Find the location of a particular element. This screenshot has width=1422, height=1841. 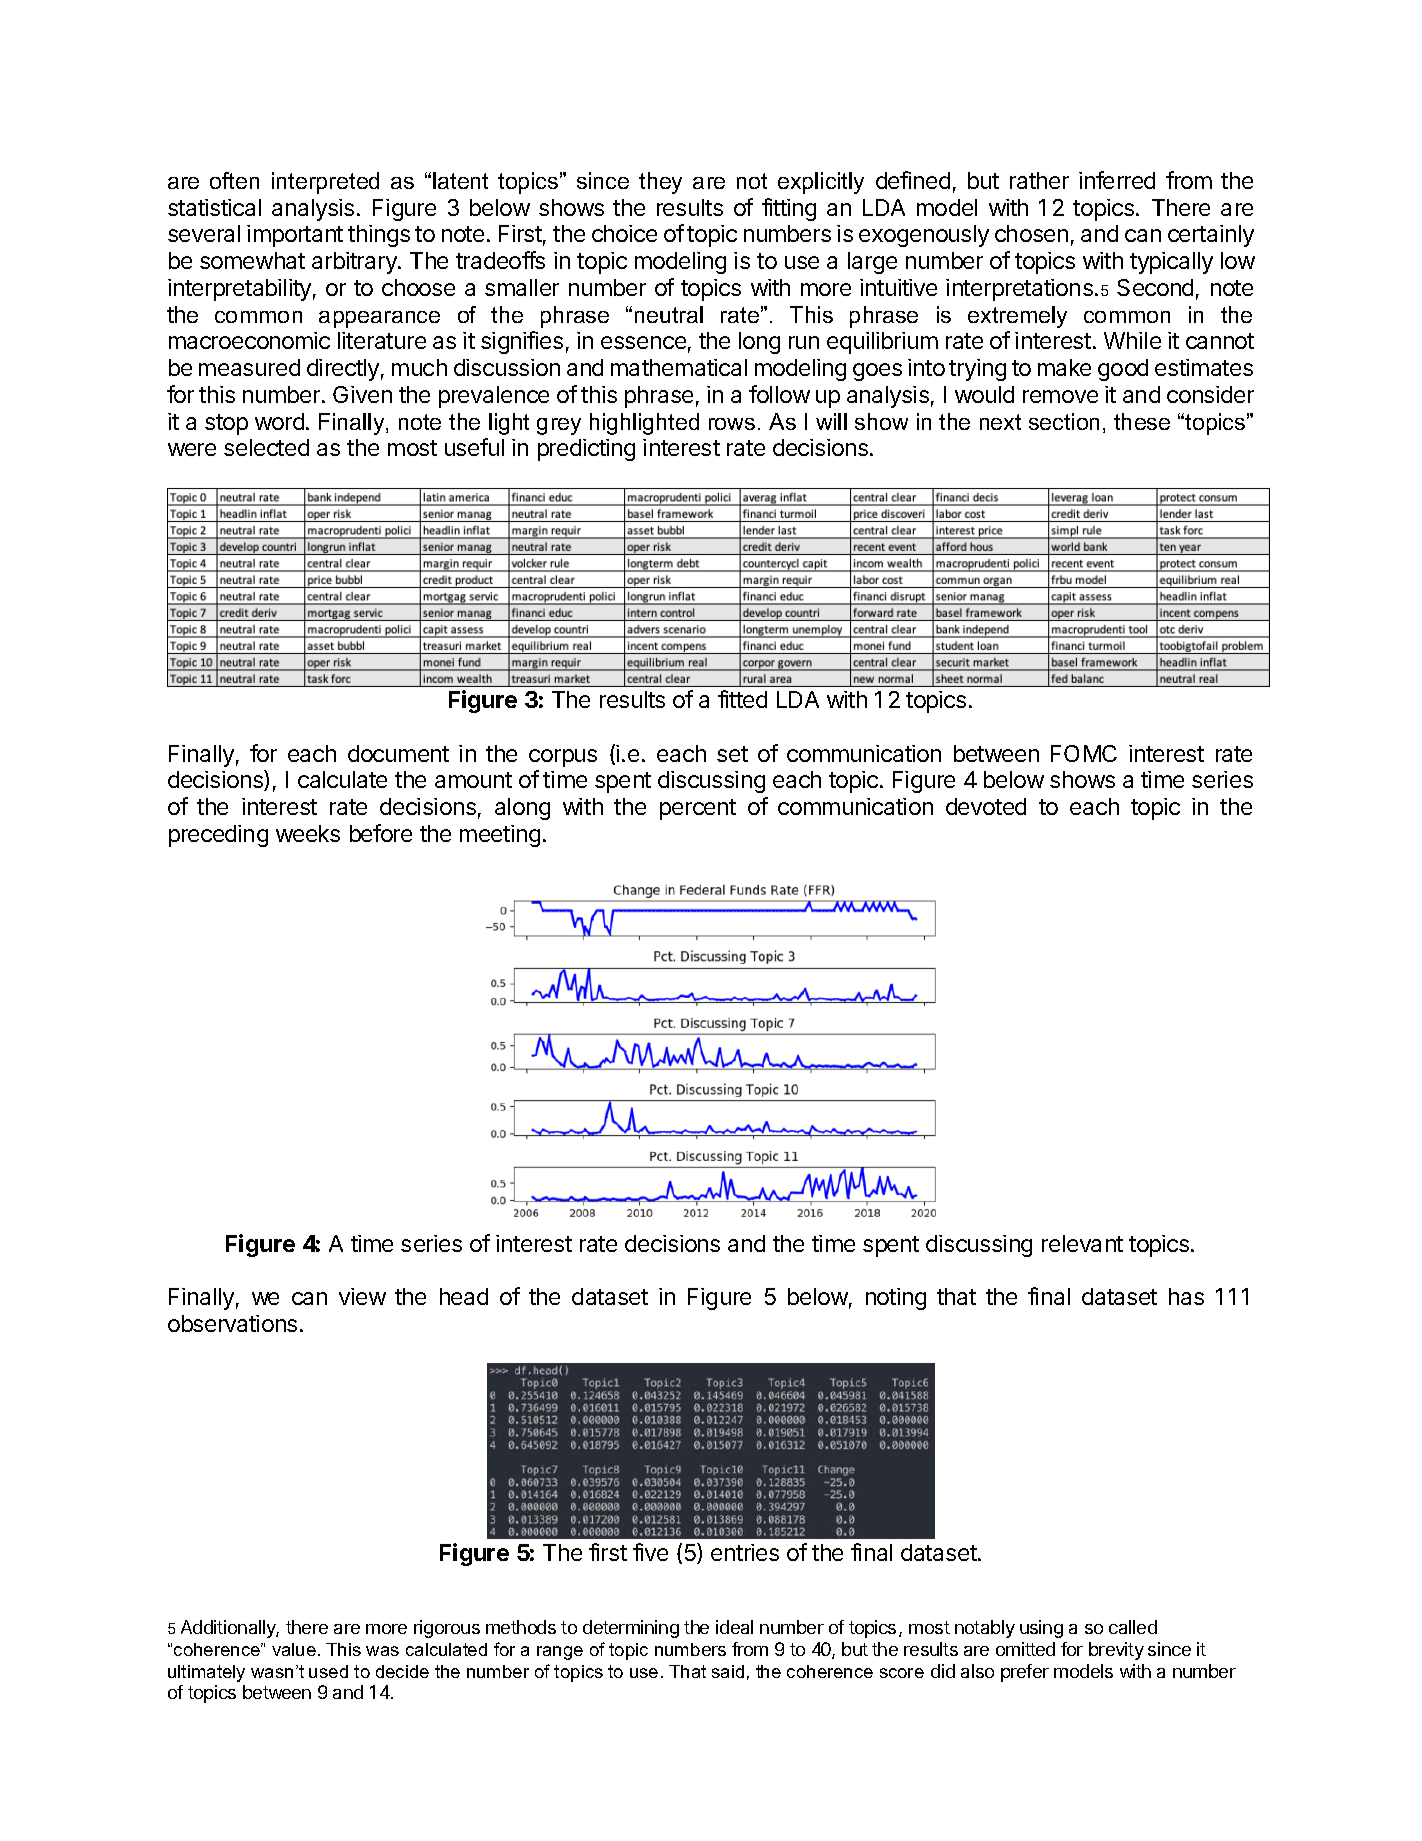

percent is located at coordinates (698, 809).
